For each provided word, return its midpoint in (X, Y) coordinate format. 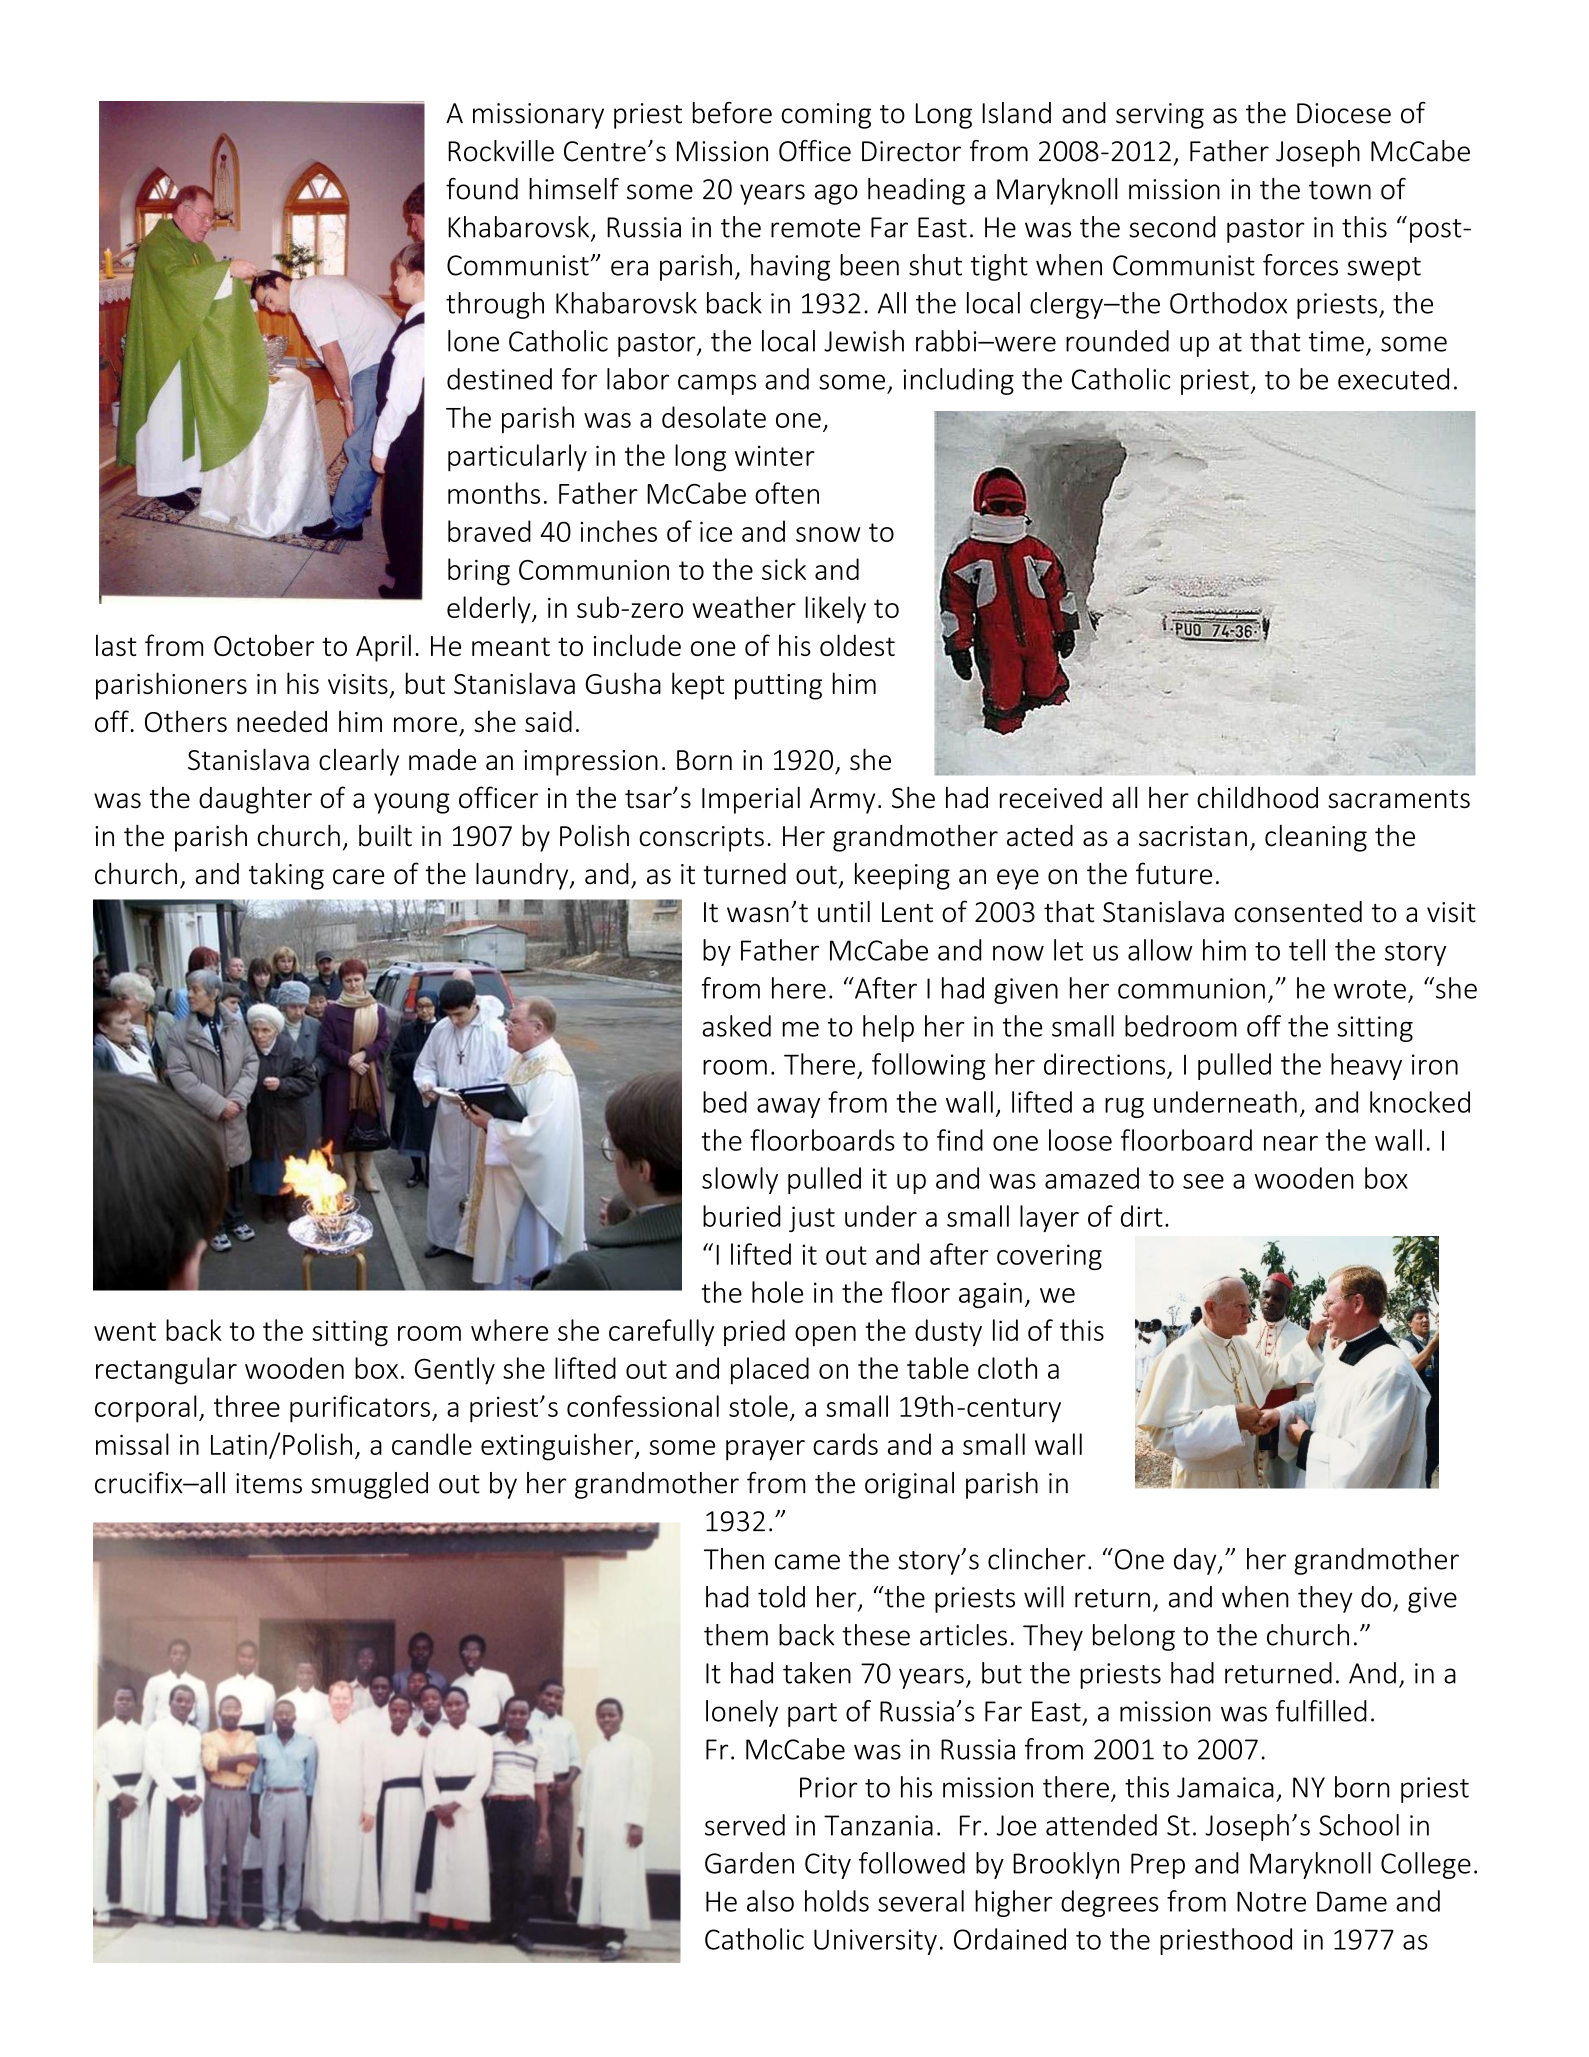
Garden (749, 1863)
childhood (1257, 797)
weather (744, 607)
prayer (765, 1450)
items (269, 1483)
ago (836, 194)
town (1340, 190)
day (1196, 1561)
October (264, 645)
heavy (1366, 1066)
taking (286, 876)
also (770, 1901)
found (482, 189)
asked (736, 1026)
